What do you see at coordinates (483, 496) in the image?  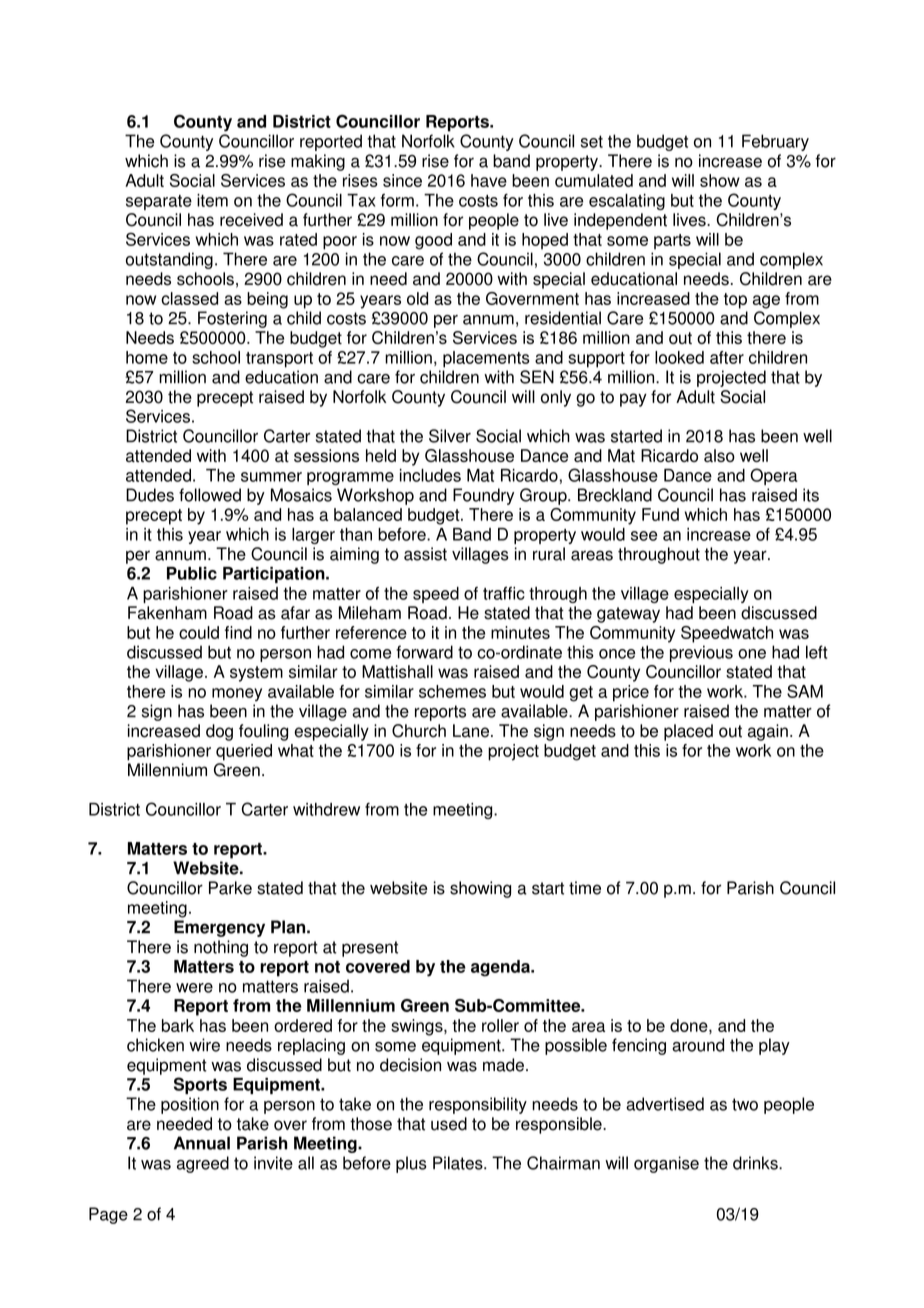 I see `Foundry` at bounding box center [483, 496].
